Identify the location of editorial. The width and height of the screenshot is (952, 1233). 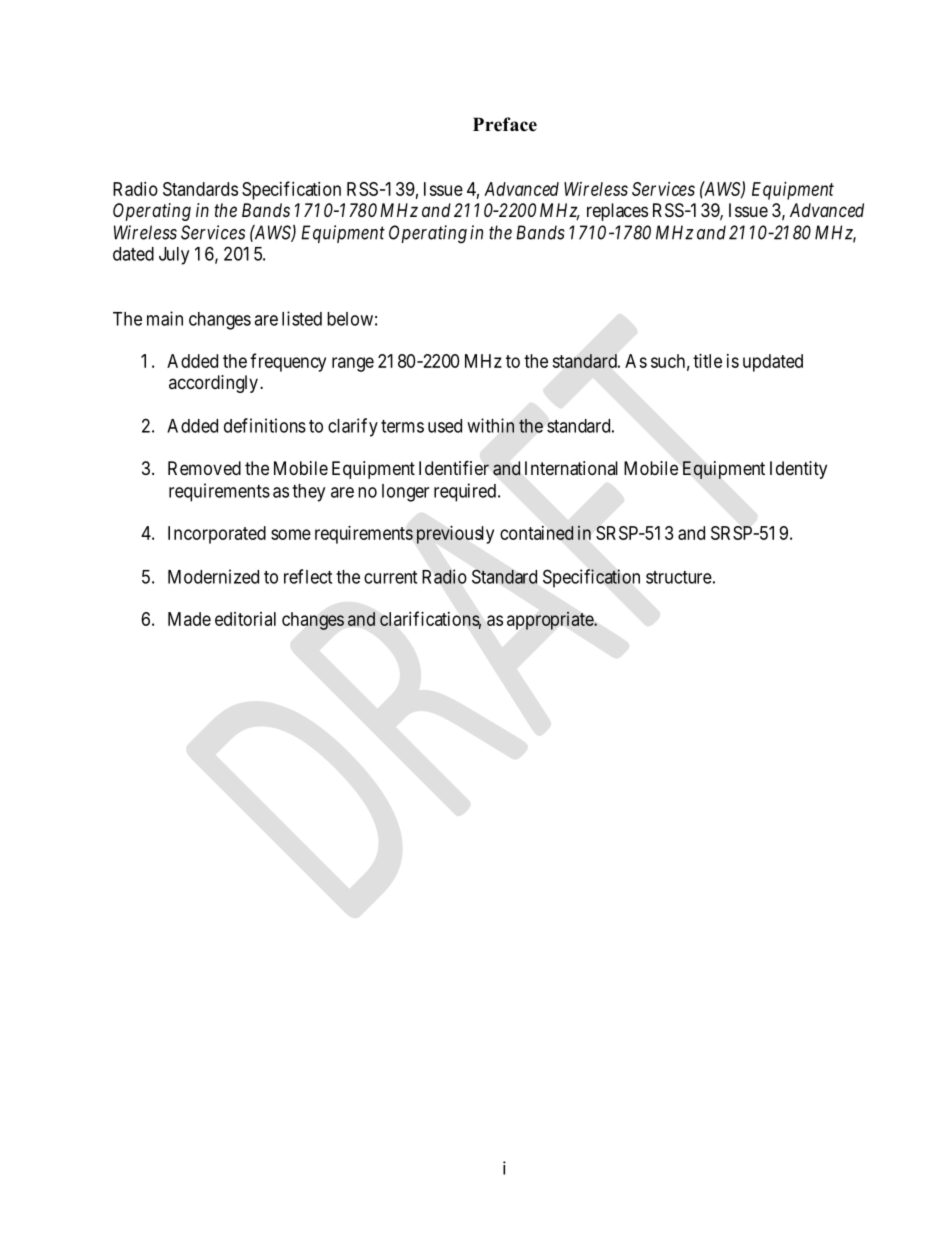
(245, 619).
